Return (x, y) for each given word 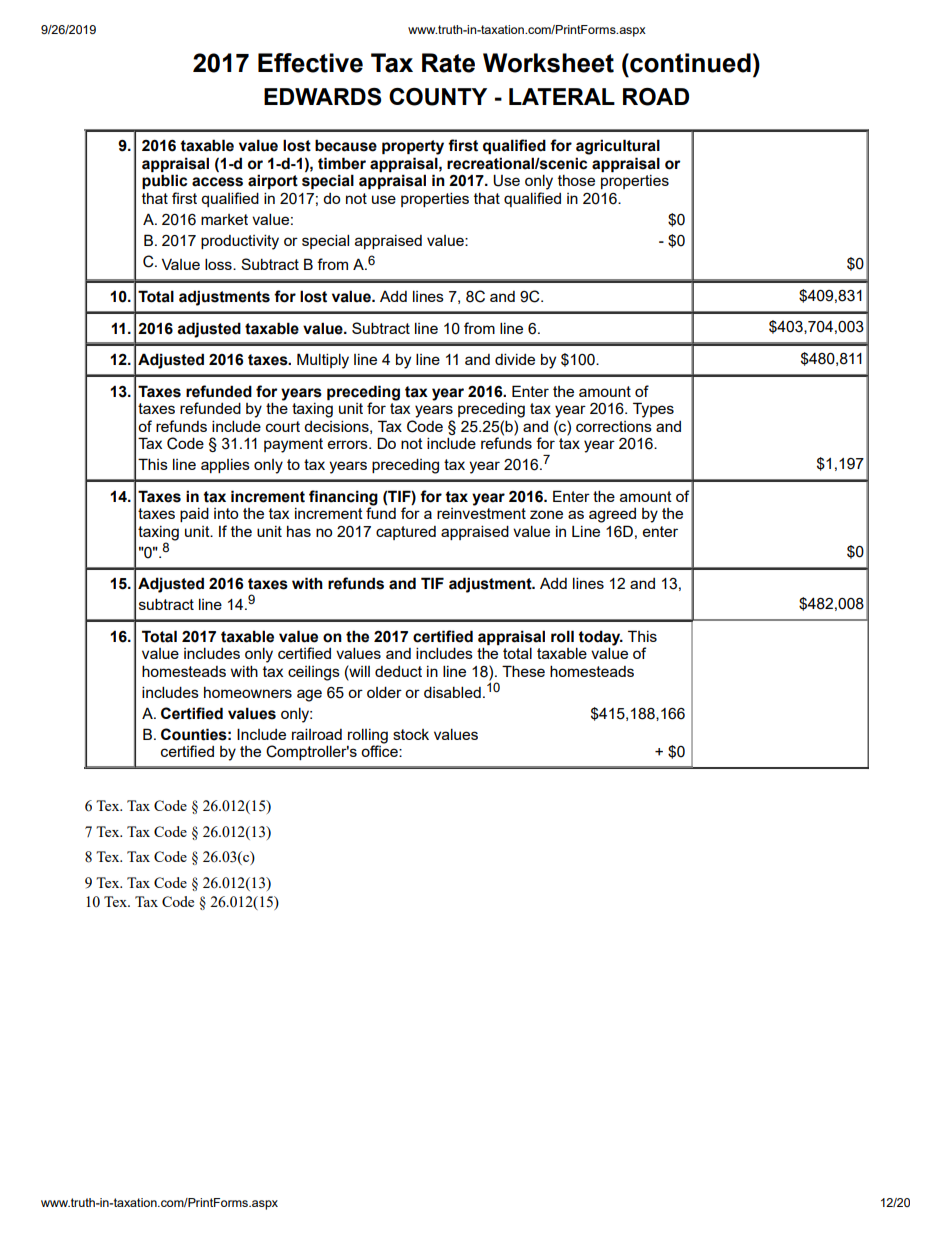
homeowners (248, 692)
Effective (310, 63)
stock (411, 734)
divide (515, 359)
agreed (612, 515)
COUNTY (438, 97)
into (226, 513)
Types (653, 410)
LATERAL (562, 96)
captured (406, 533)
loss (219, 264)
